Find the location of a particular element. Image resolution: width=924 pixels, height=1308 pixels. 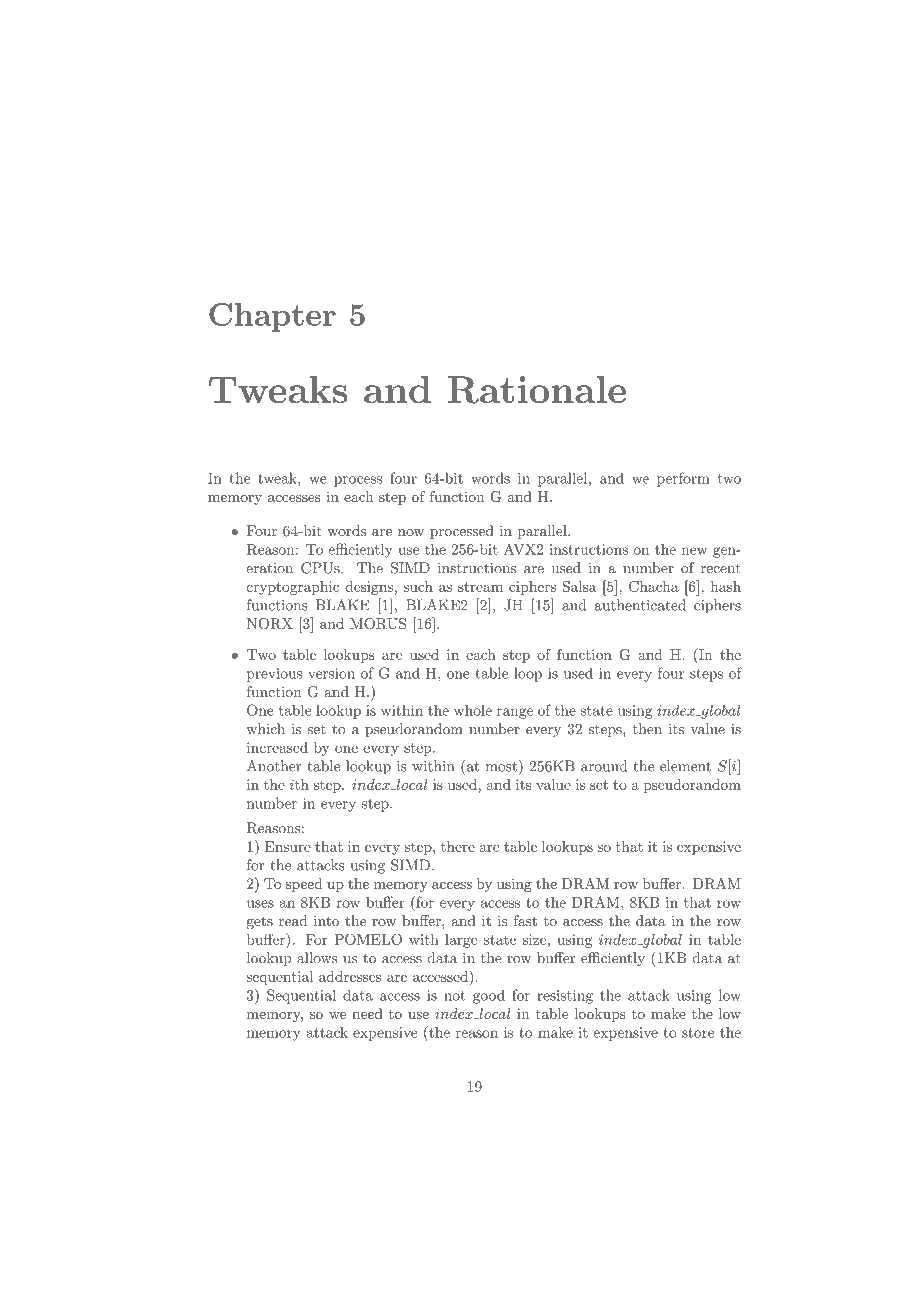

perform is located at coordinates (683, 479).
